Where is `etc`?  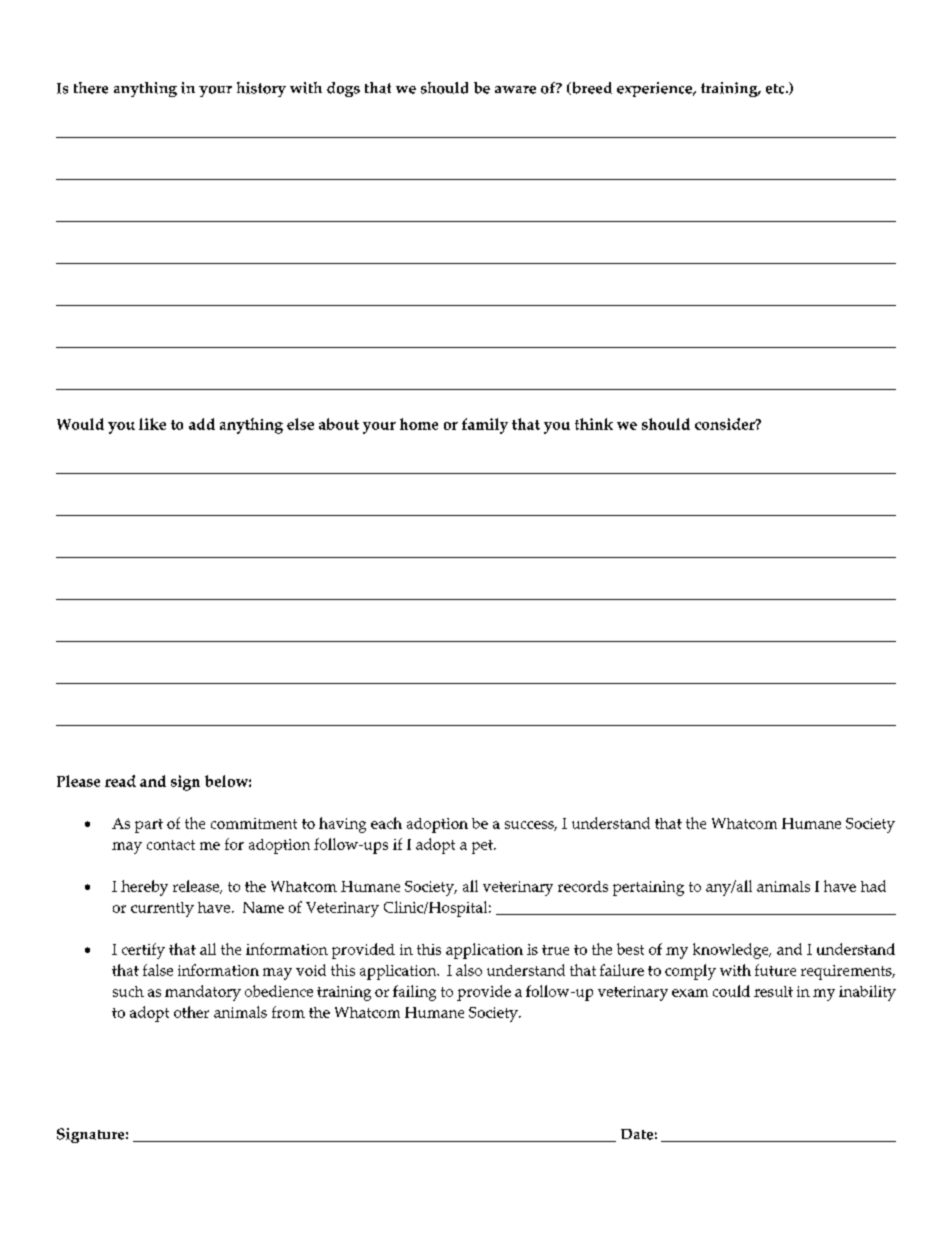
etc is located at coordinates (776, 89).
